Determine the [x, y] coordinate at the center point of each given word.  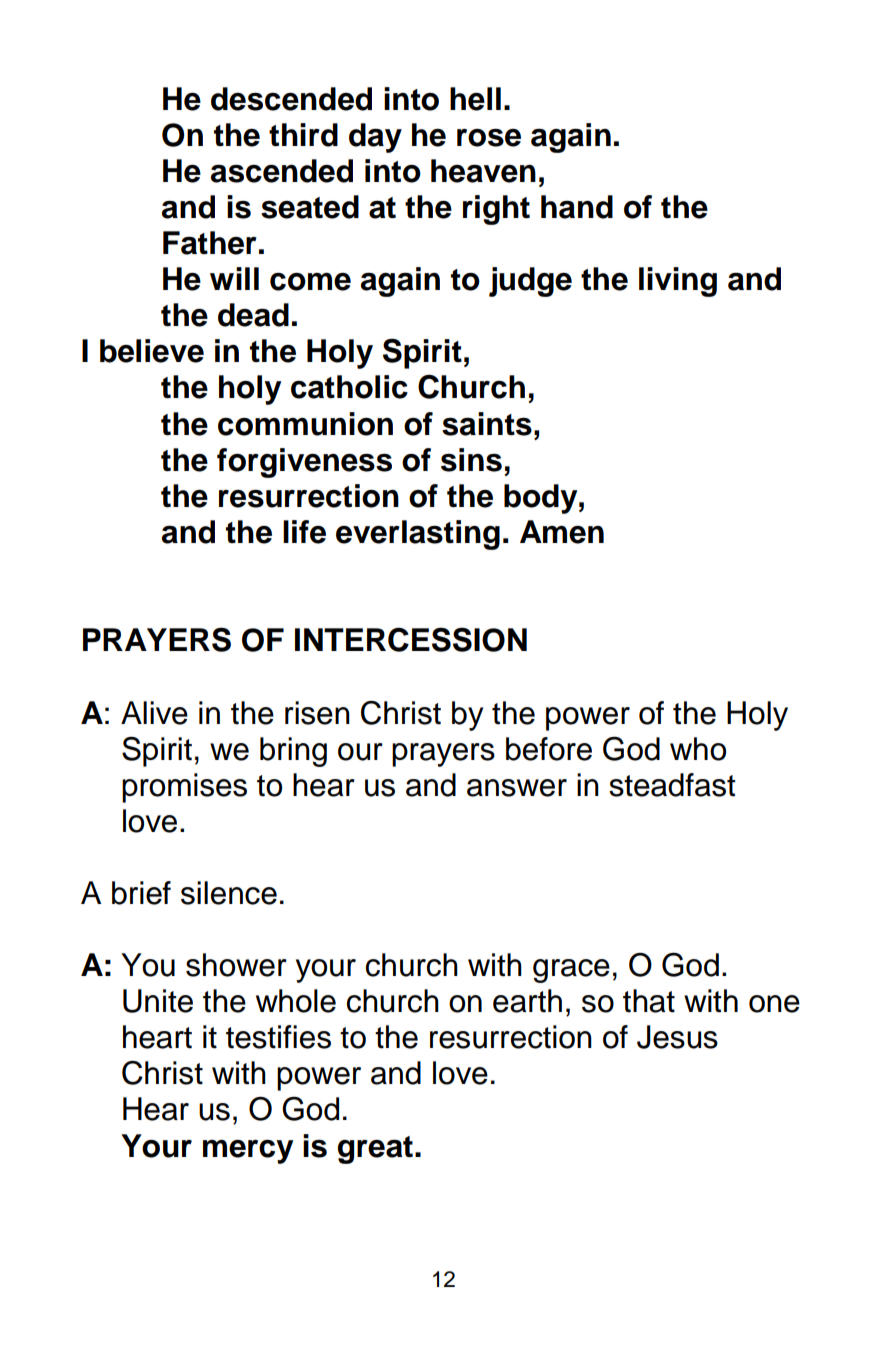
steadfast [672, 785]
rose [489, 138]
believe [152, 351]
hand [577, 207]
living [678, 282]
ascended [282, 171]
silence [229, 893]
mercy [248, 1152]
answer [517, 788]
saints [487, 424]
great [375, 1150]
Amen [562, 532]
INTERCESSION [411, 639]
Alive [154, 713]
